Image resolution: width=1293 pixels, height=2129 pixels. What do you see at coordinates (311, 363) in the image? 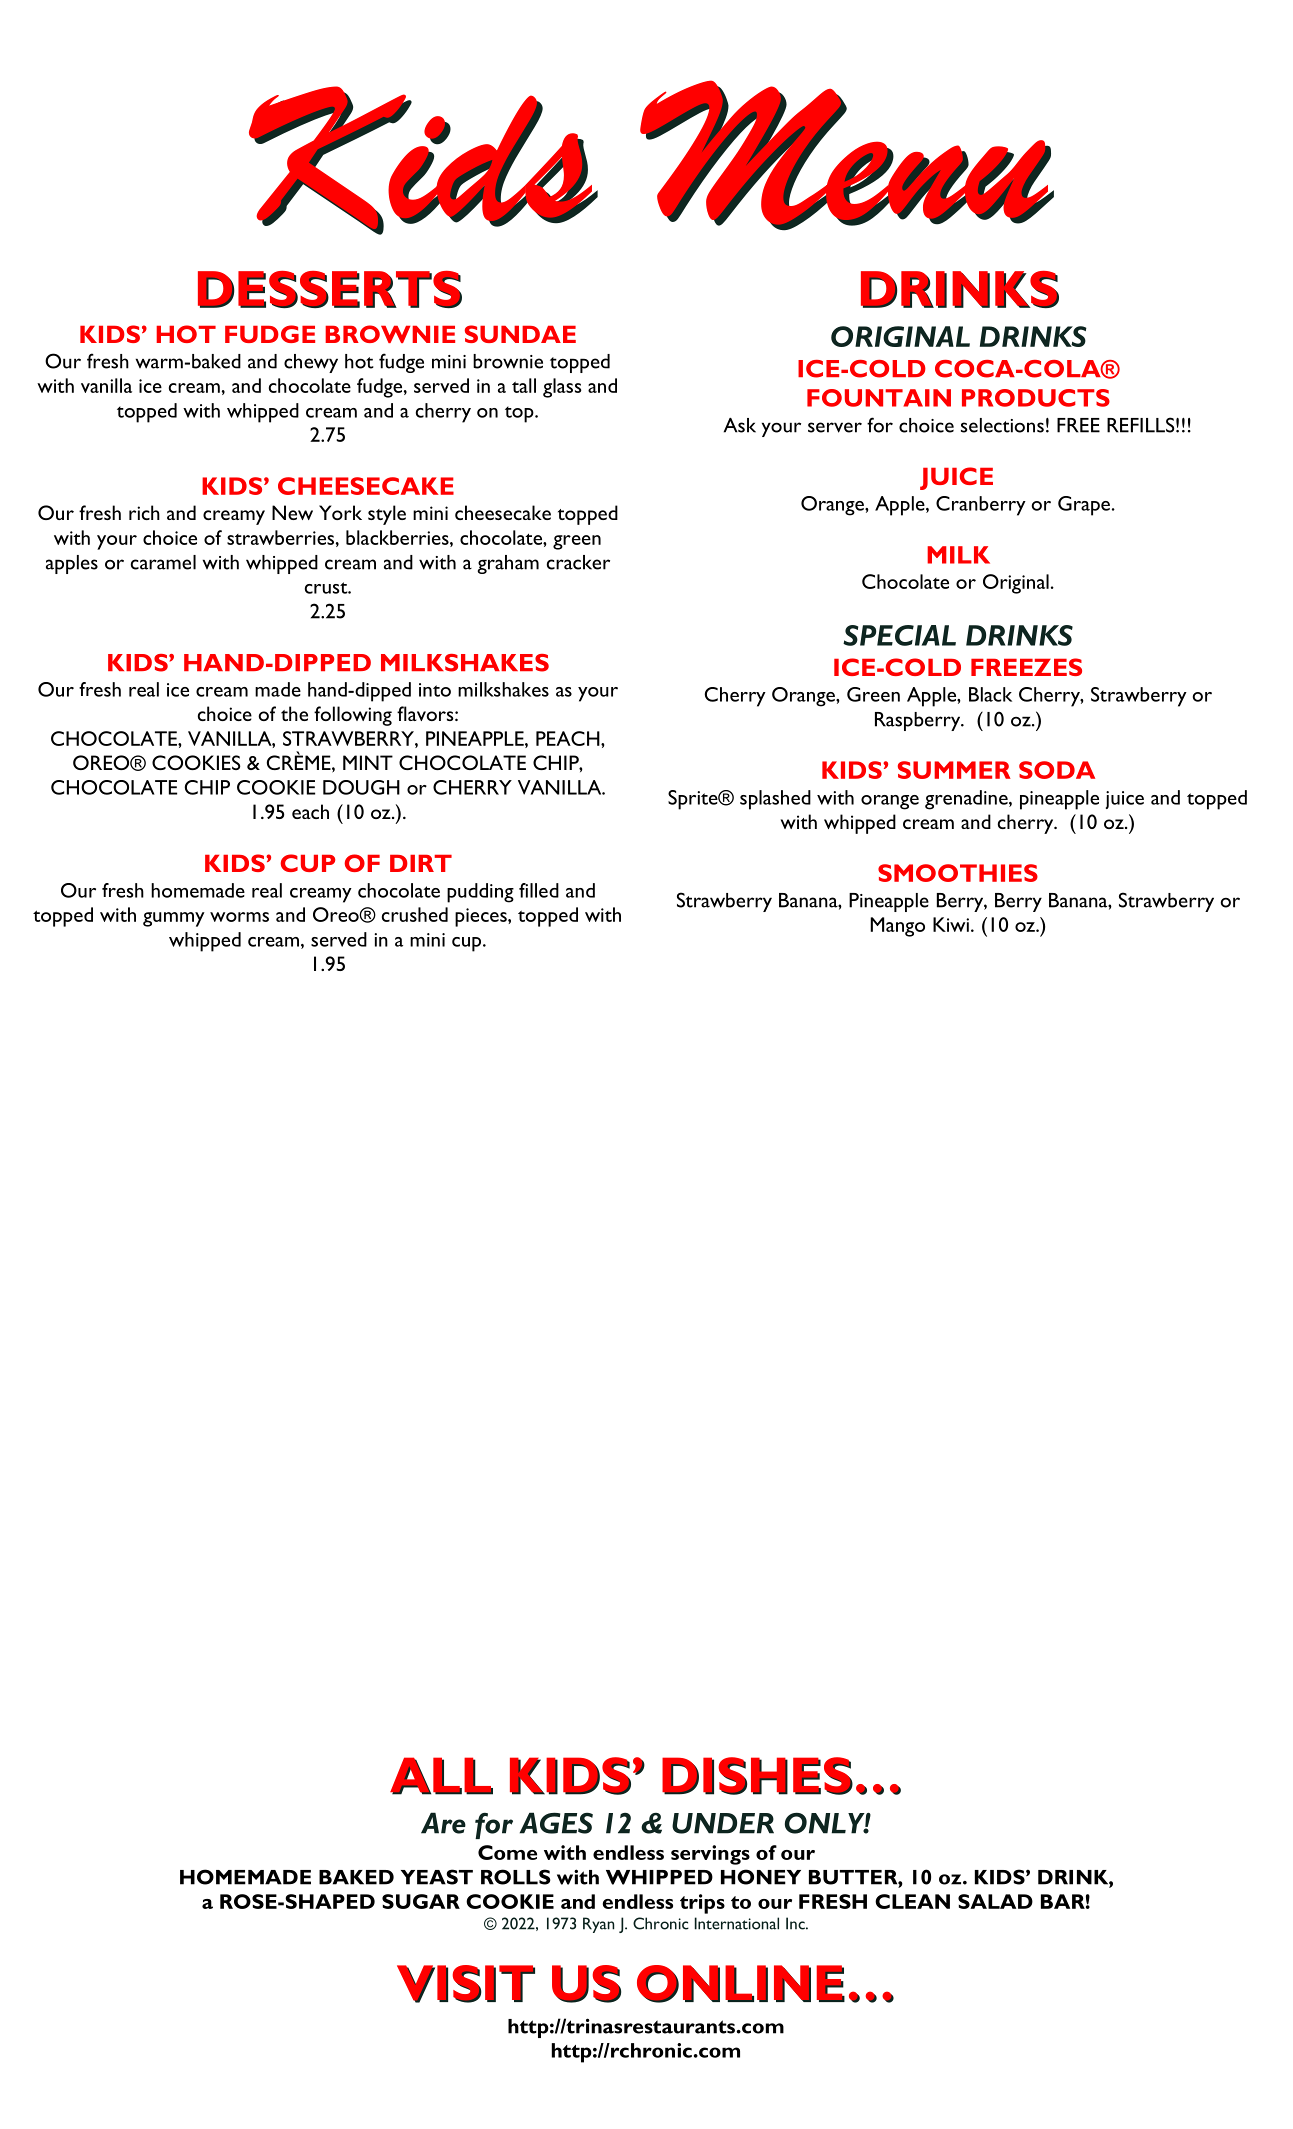
I see `chewy` at bounding box center [311, 363].
